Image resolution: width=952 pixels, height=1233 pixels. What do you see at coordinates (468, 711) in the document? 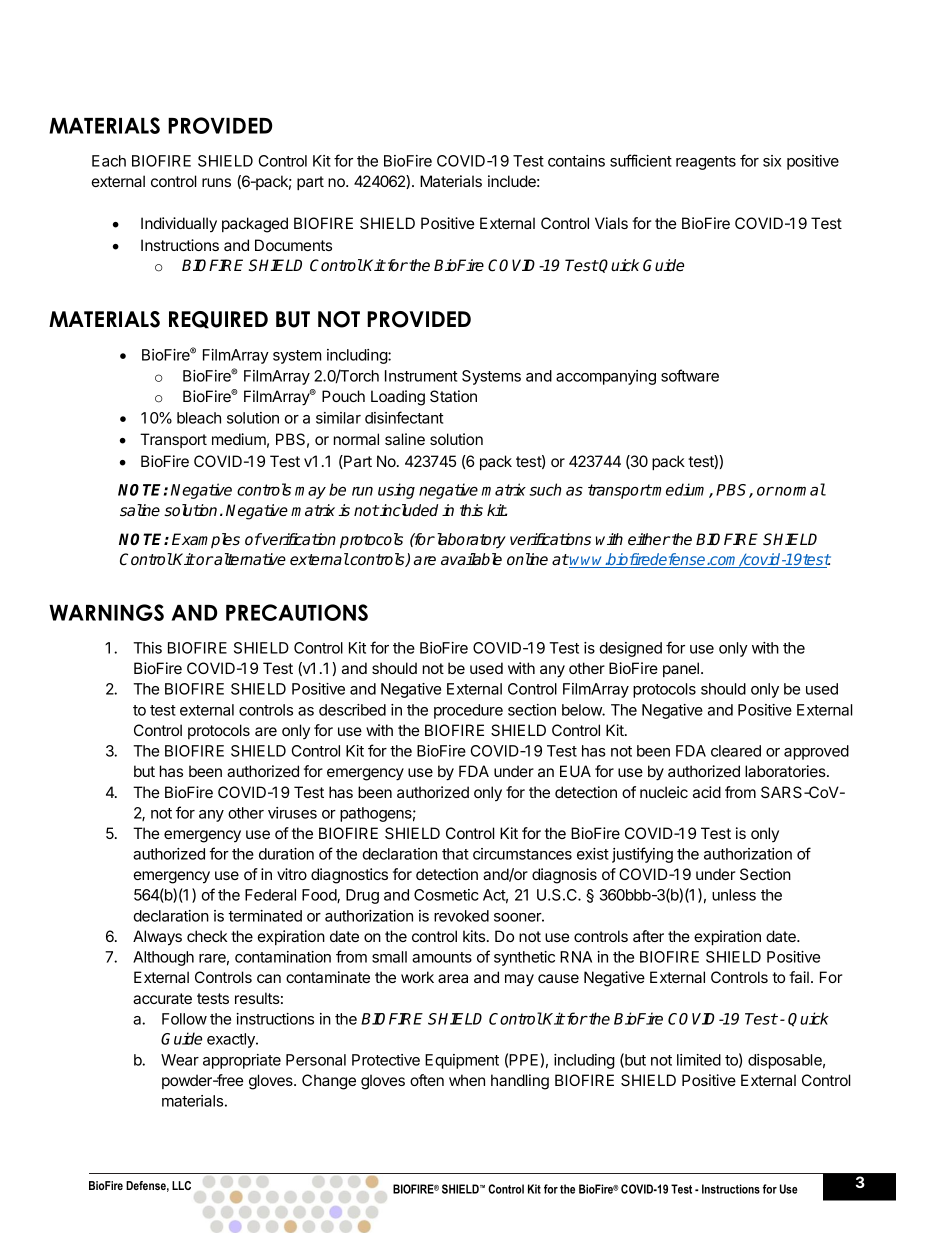
I see `procedure` at bounding box center [468, 711].
